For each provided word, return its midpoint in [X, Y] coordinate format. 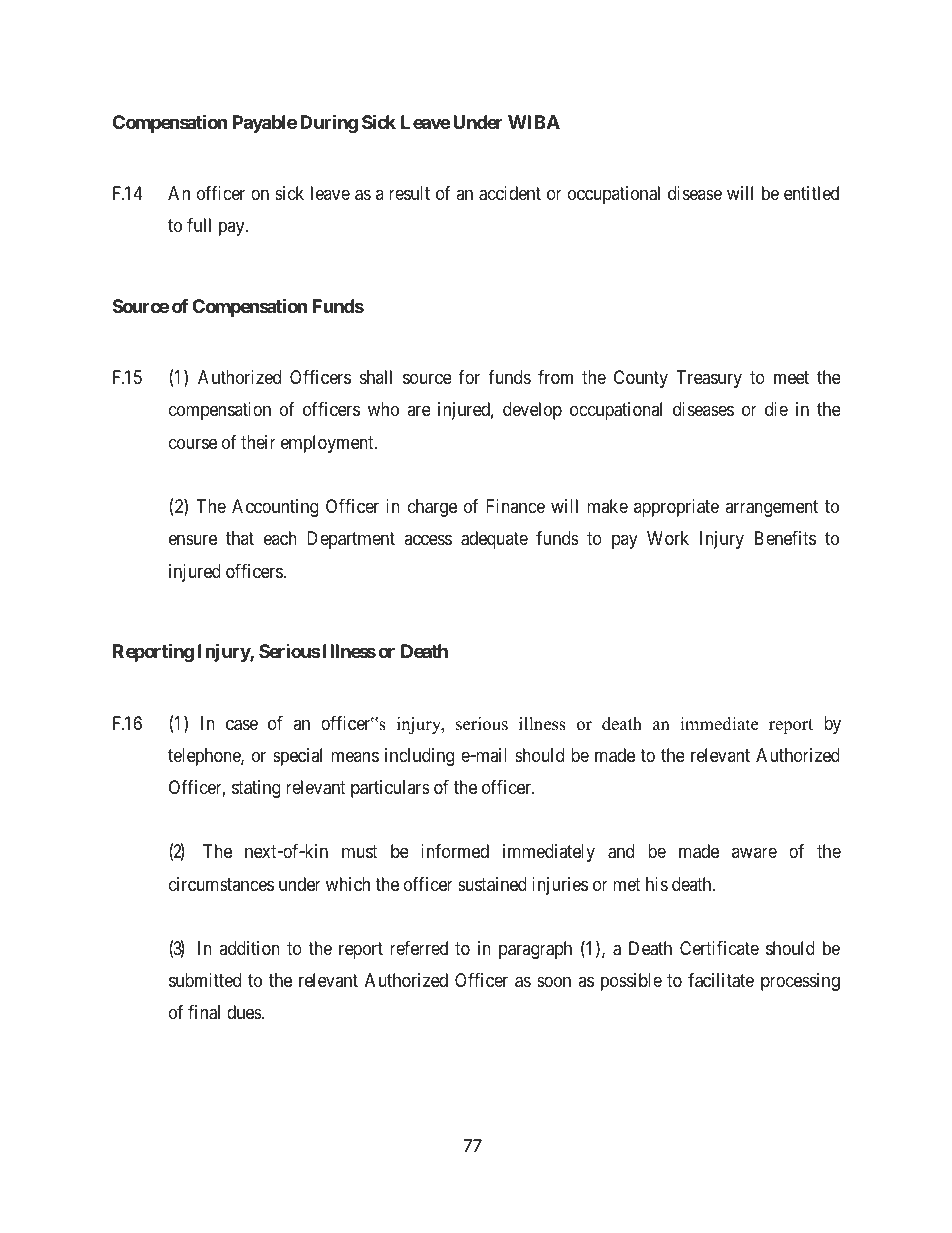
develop [532, 411]
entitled [811, 193]
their [258, 442]
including [419, 757]
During [329, 123]
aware [754, 853]
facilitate [721, 980]
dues [245, 1012]
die [776, 409]
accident [510, 193]
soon [554, 982]
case [242, 725]
